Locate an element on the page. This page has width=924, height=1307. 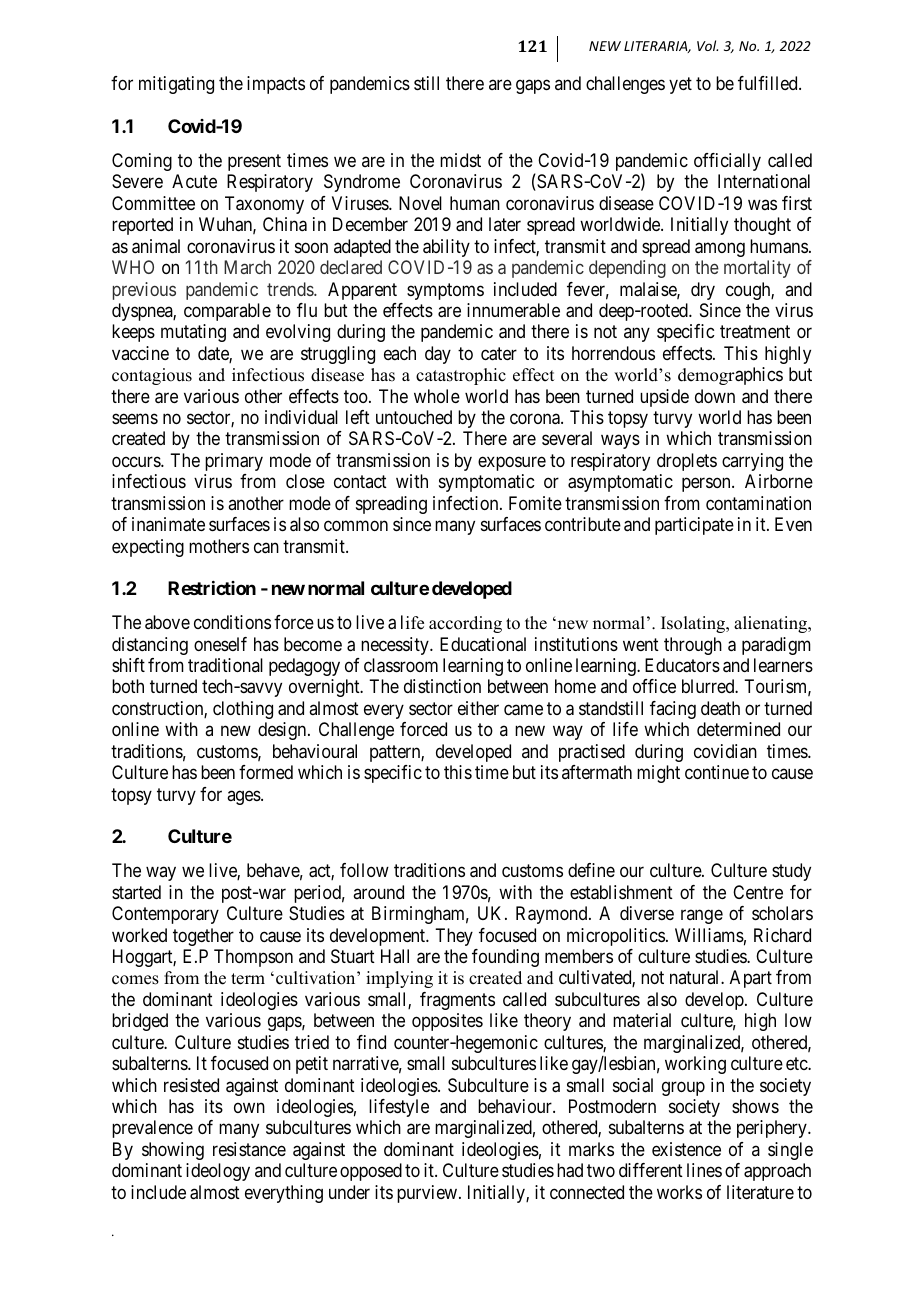
exposure is located at coordinates (512, 463).
